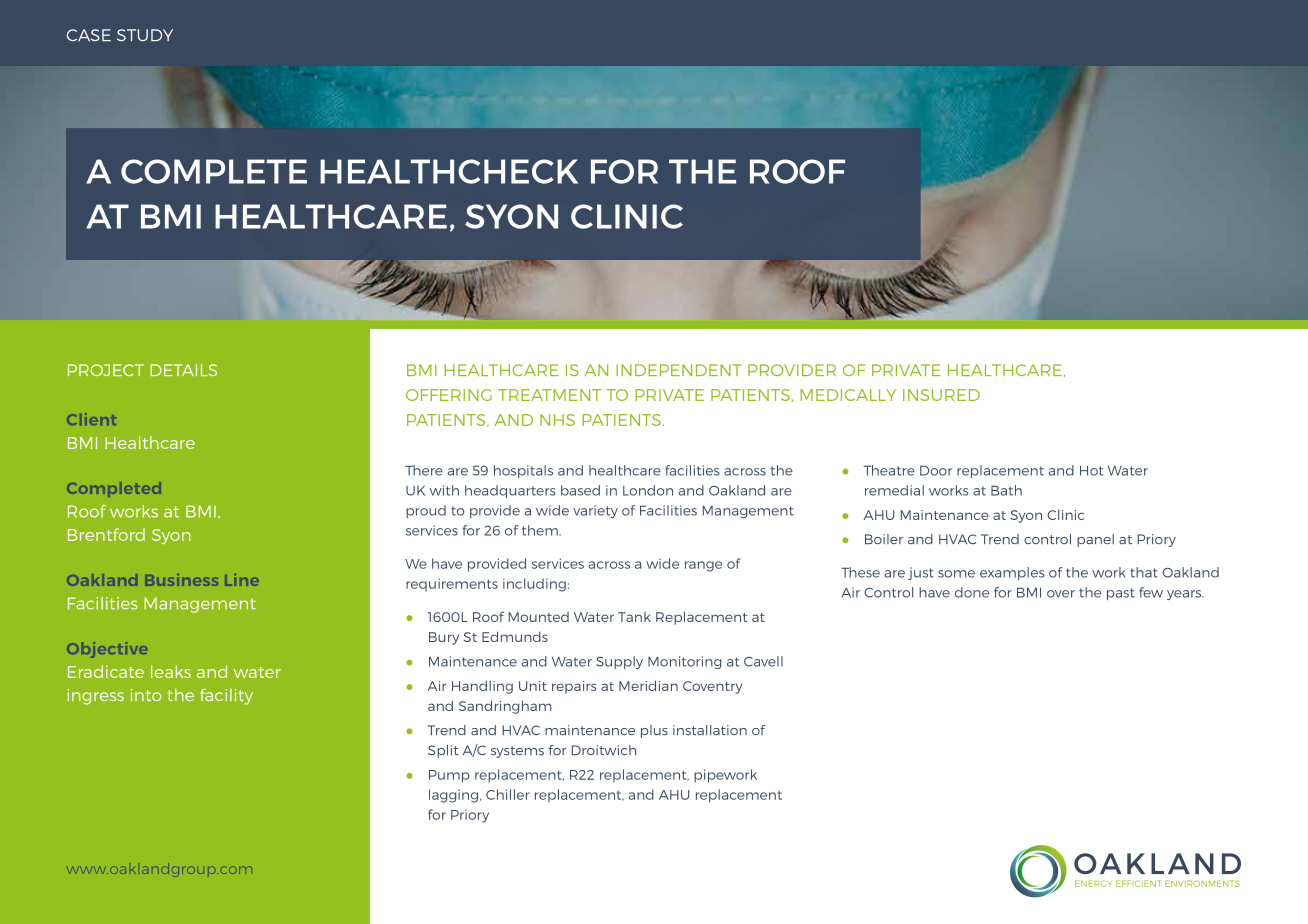 This document has width=1308, height=924. I want to click on plus, so click(654, 731).
